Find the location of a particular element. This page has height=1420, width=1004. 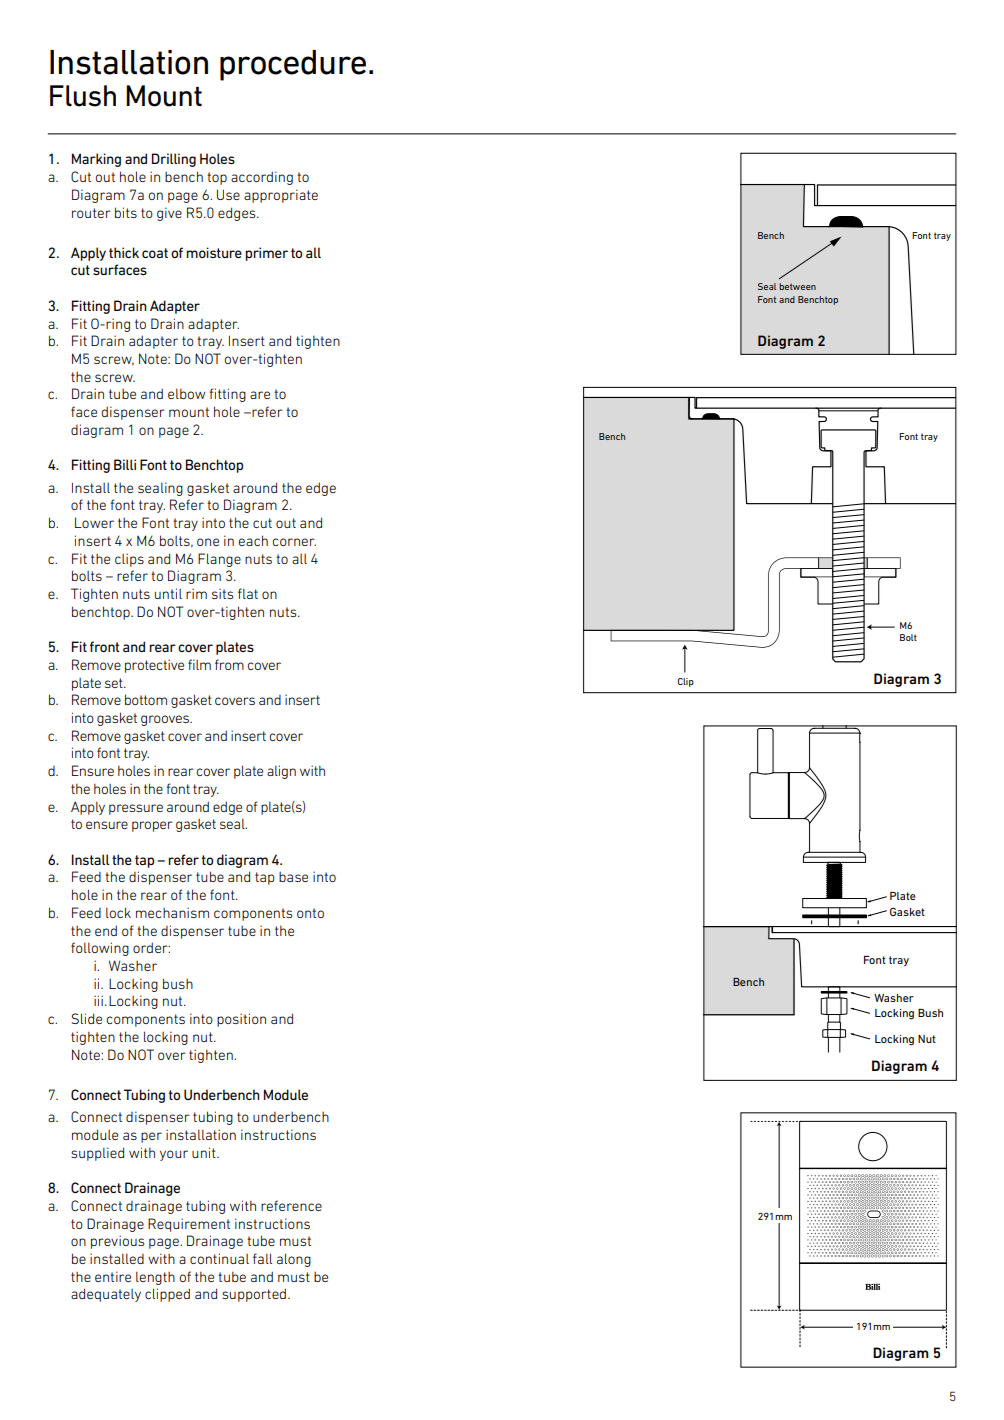

base is located at coordinates (293, 877).
